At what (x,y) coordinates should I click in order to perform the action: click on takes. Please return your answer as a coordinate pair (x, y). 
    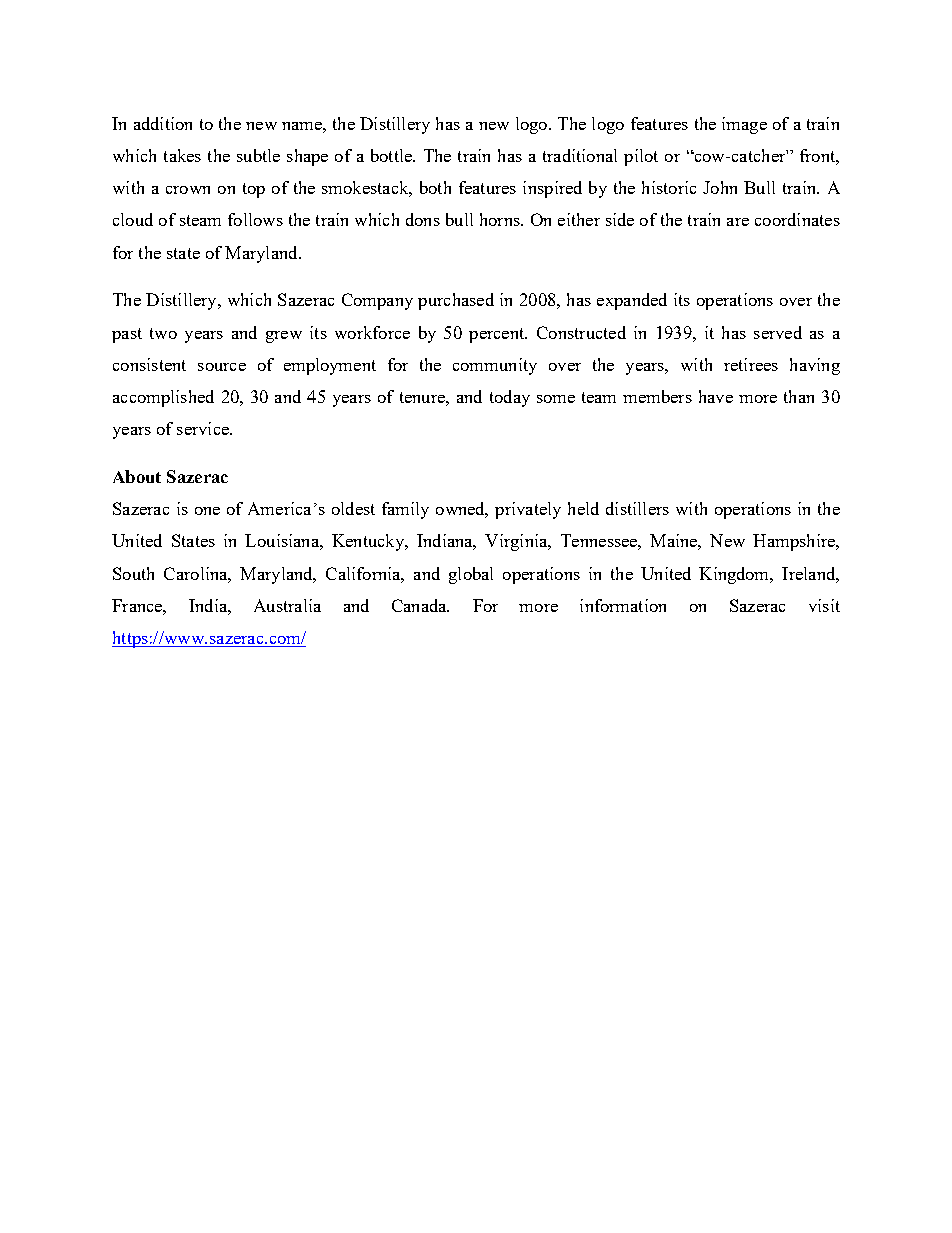
    Looking at the image, I should click on (182, 155).
